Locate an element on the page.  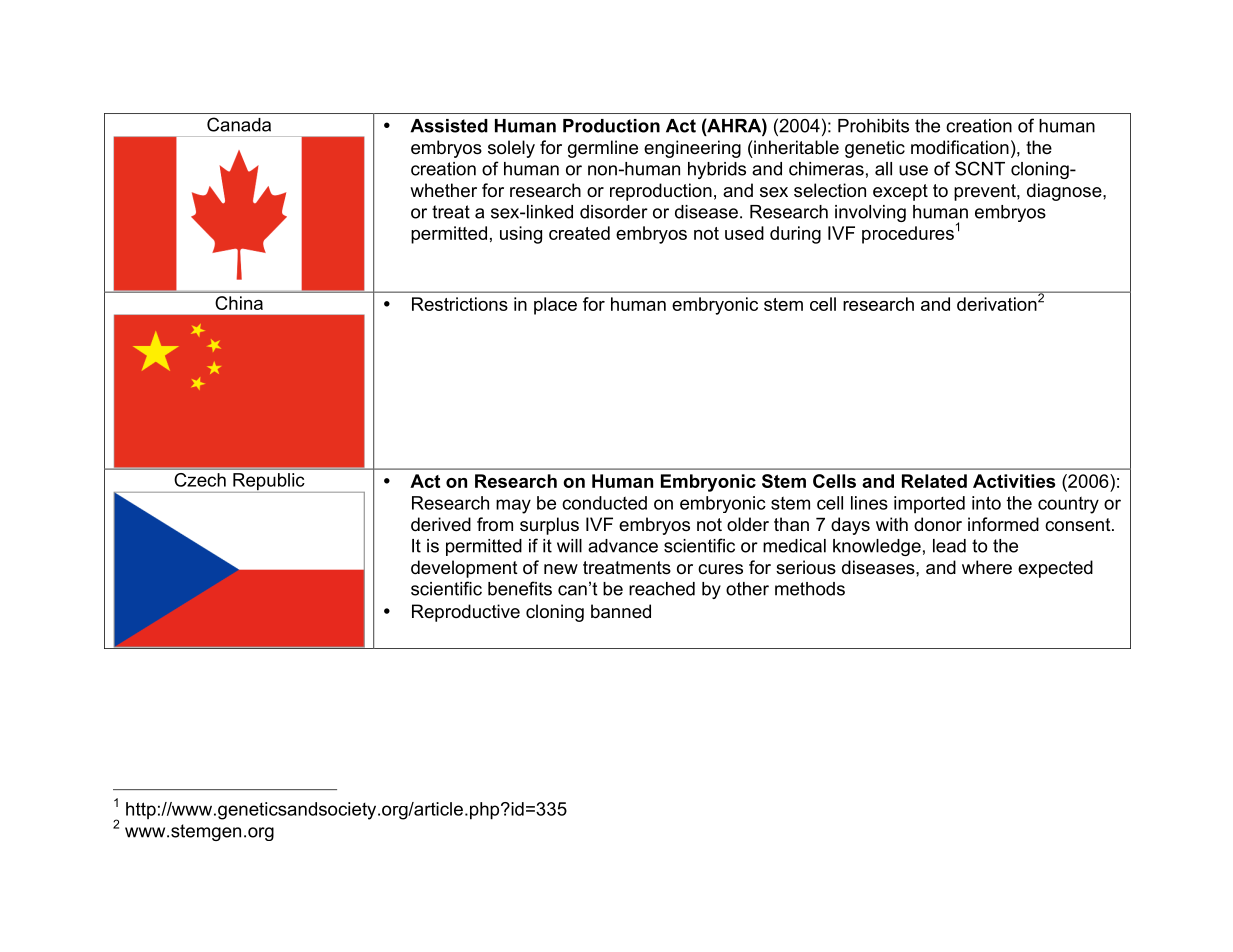
modification is located at coordinates (960, 147).
